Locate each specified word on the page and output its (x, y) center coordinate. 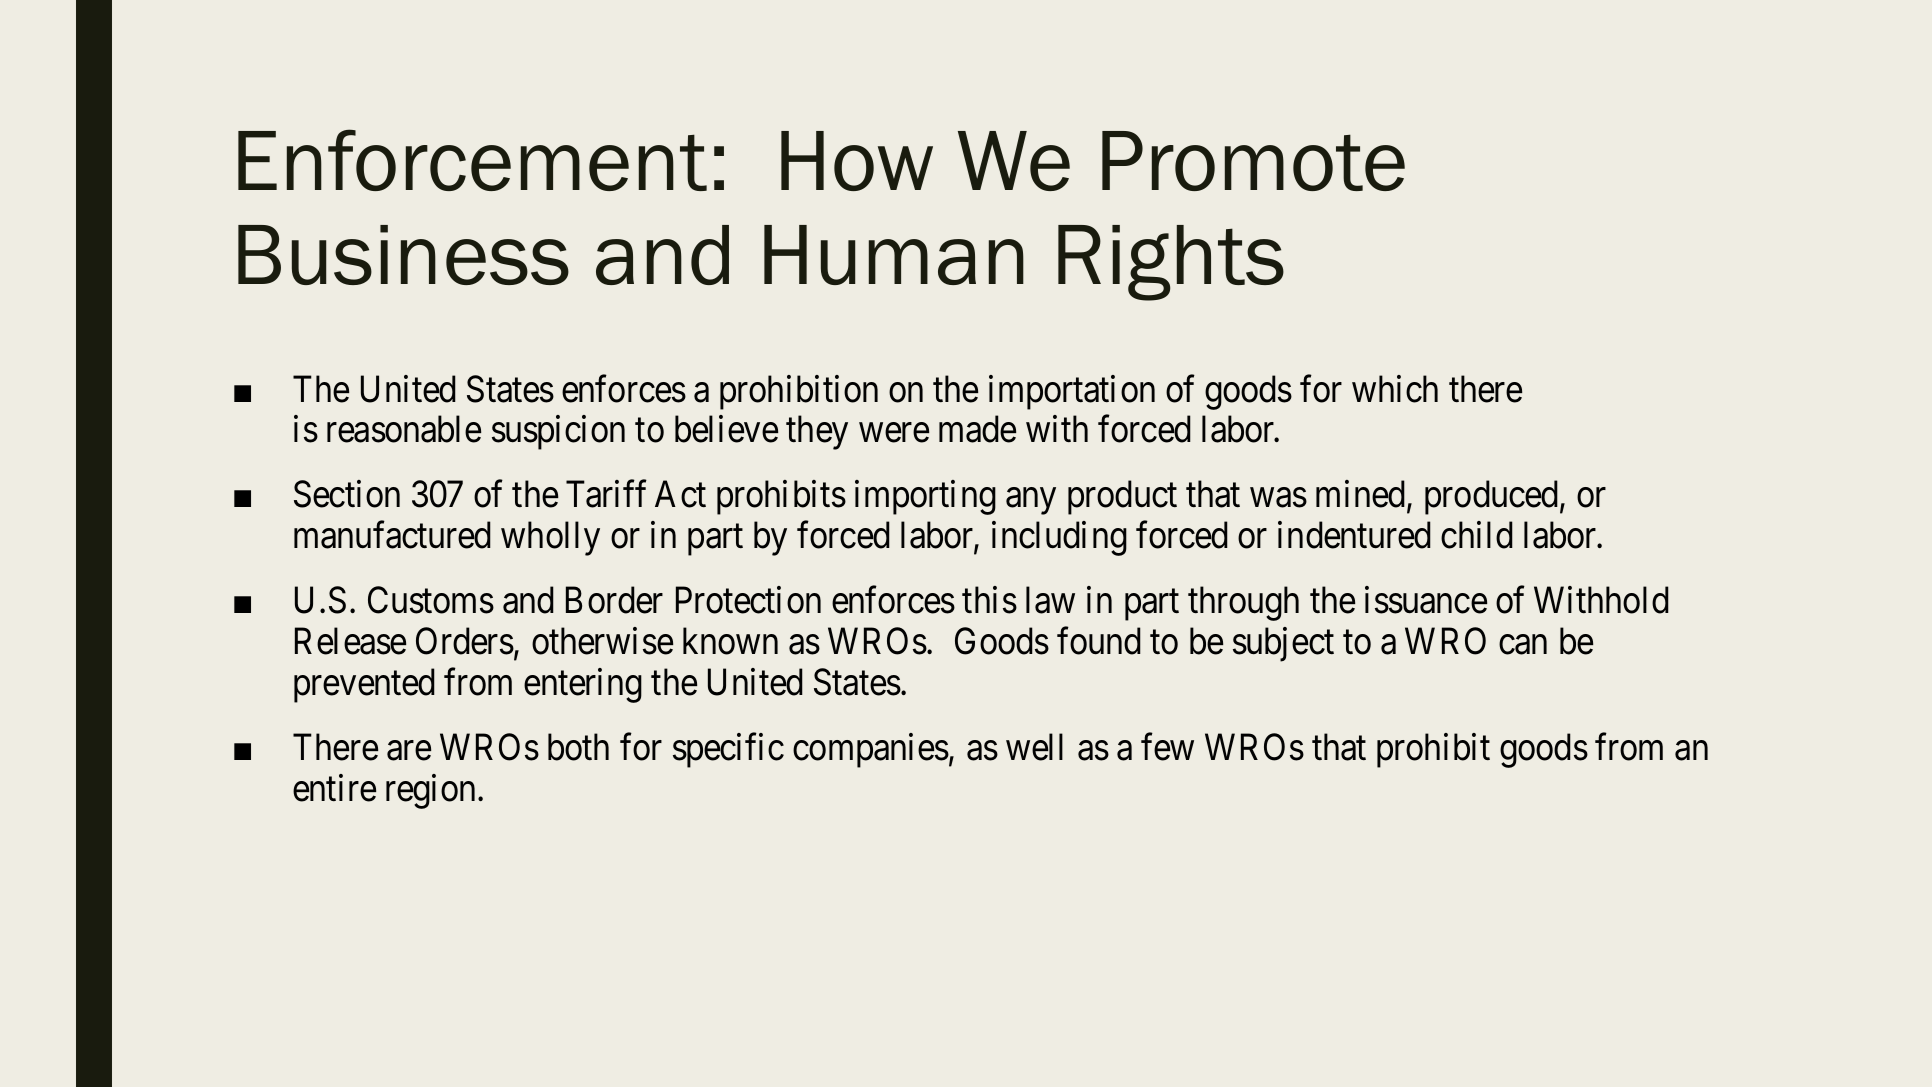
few (1167, 747)
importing (925, 498)
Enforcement (472, 160)
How (857, 161)
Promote (1253, 161)
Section (347, 494)
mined (1362, 496)
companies (871, 751)
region (432, 791)
